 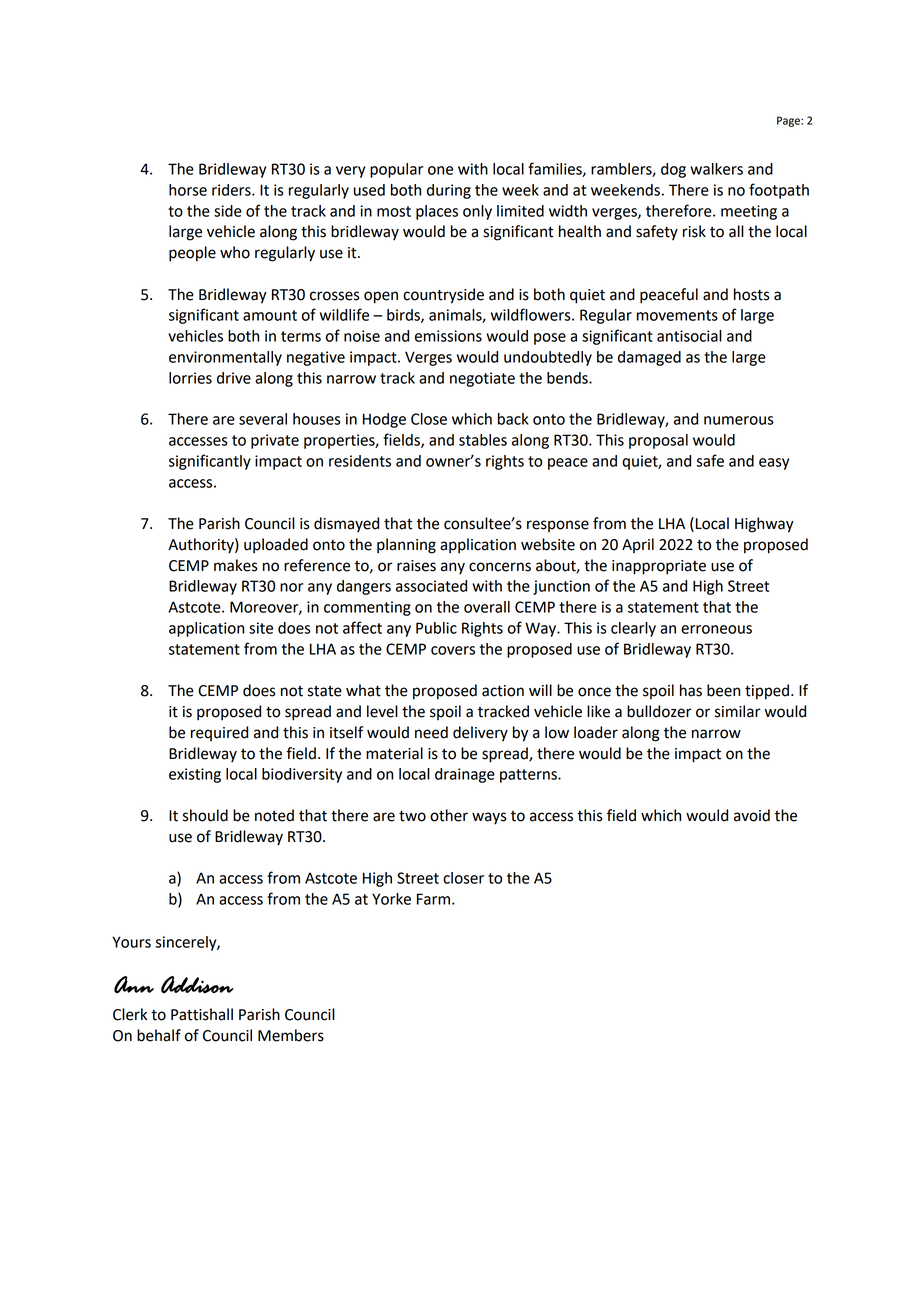 I want to click on need, so click(x=431, y=732).
